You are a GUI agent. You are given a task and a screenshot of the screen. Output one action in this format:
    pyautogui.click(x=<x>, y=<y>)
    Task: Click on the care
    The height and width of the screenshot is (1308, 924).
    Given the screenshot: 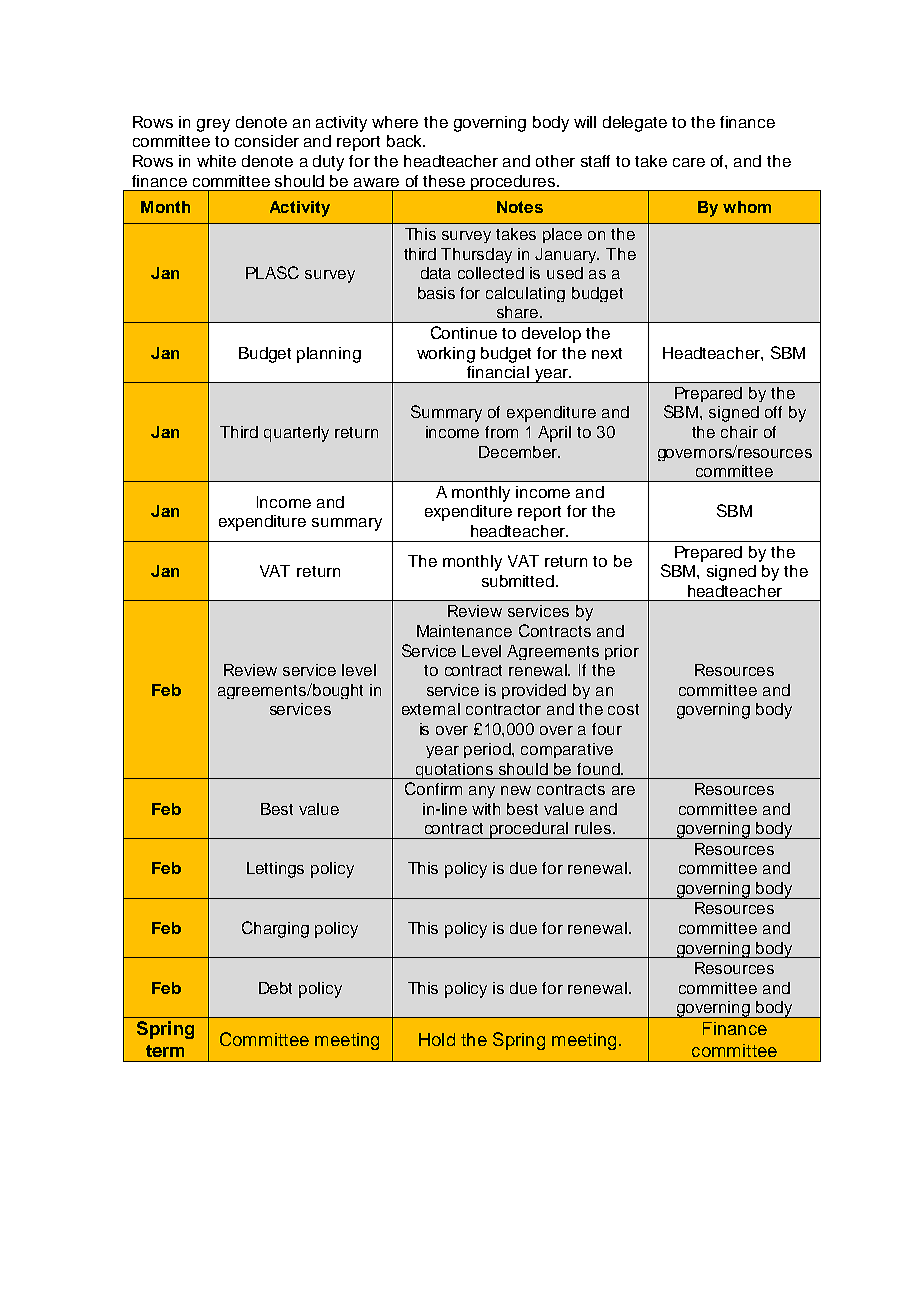 What is the action you would take?
    pyautogui.click(x=689, y=162)
